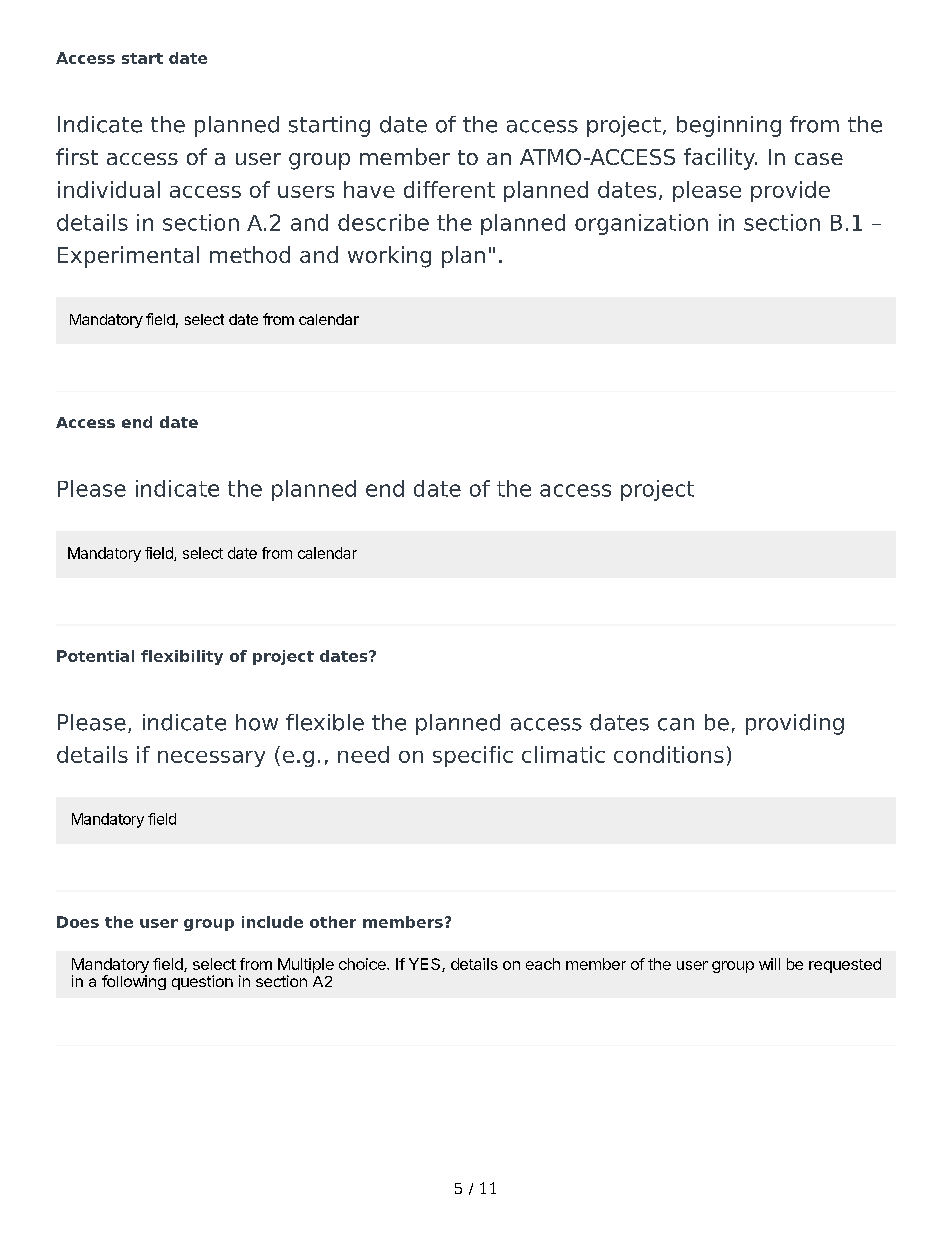  What do you see at coordinates (641, 224) in the image?
I see `organization` at bounding box center [641, 224].
